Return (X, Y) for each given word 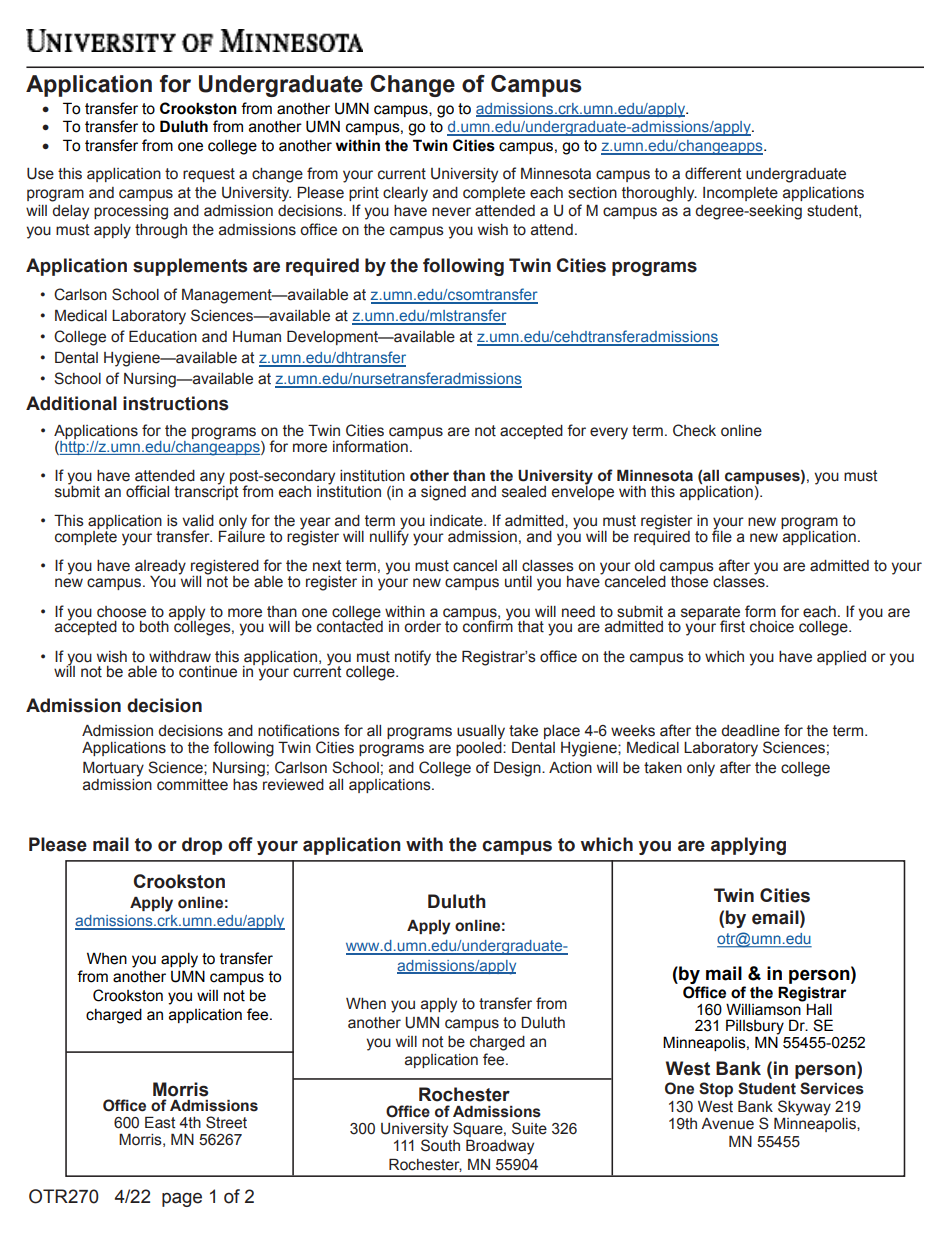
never (451, 212)
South (440, 1144)
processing (131, 212)
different (713, 173)
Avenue (727, 1124)
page (182, 1200)
